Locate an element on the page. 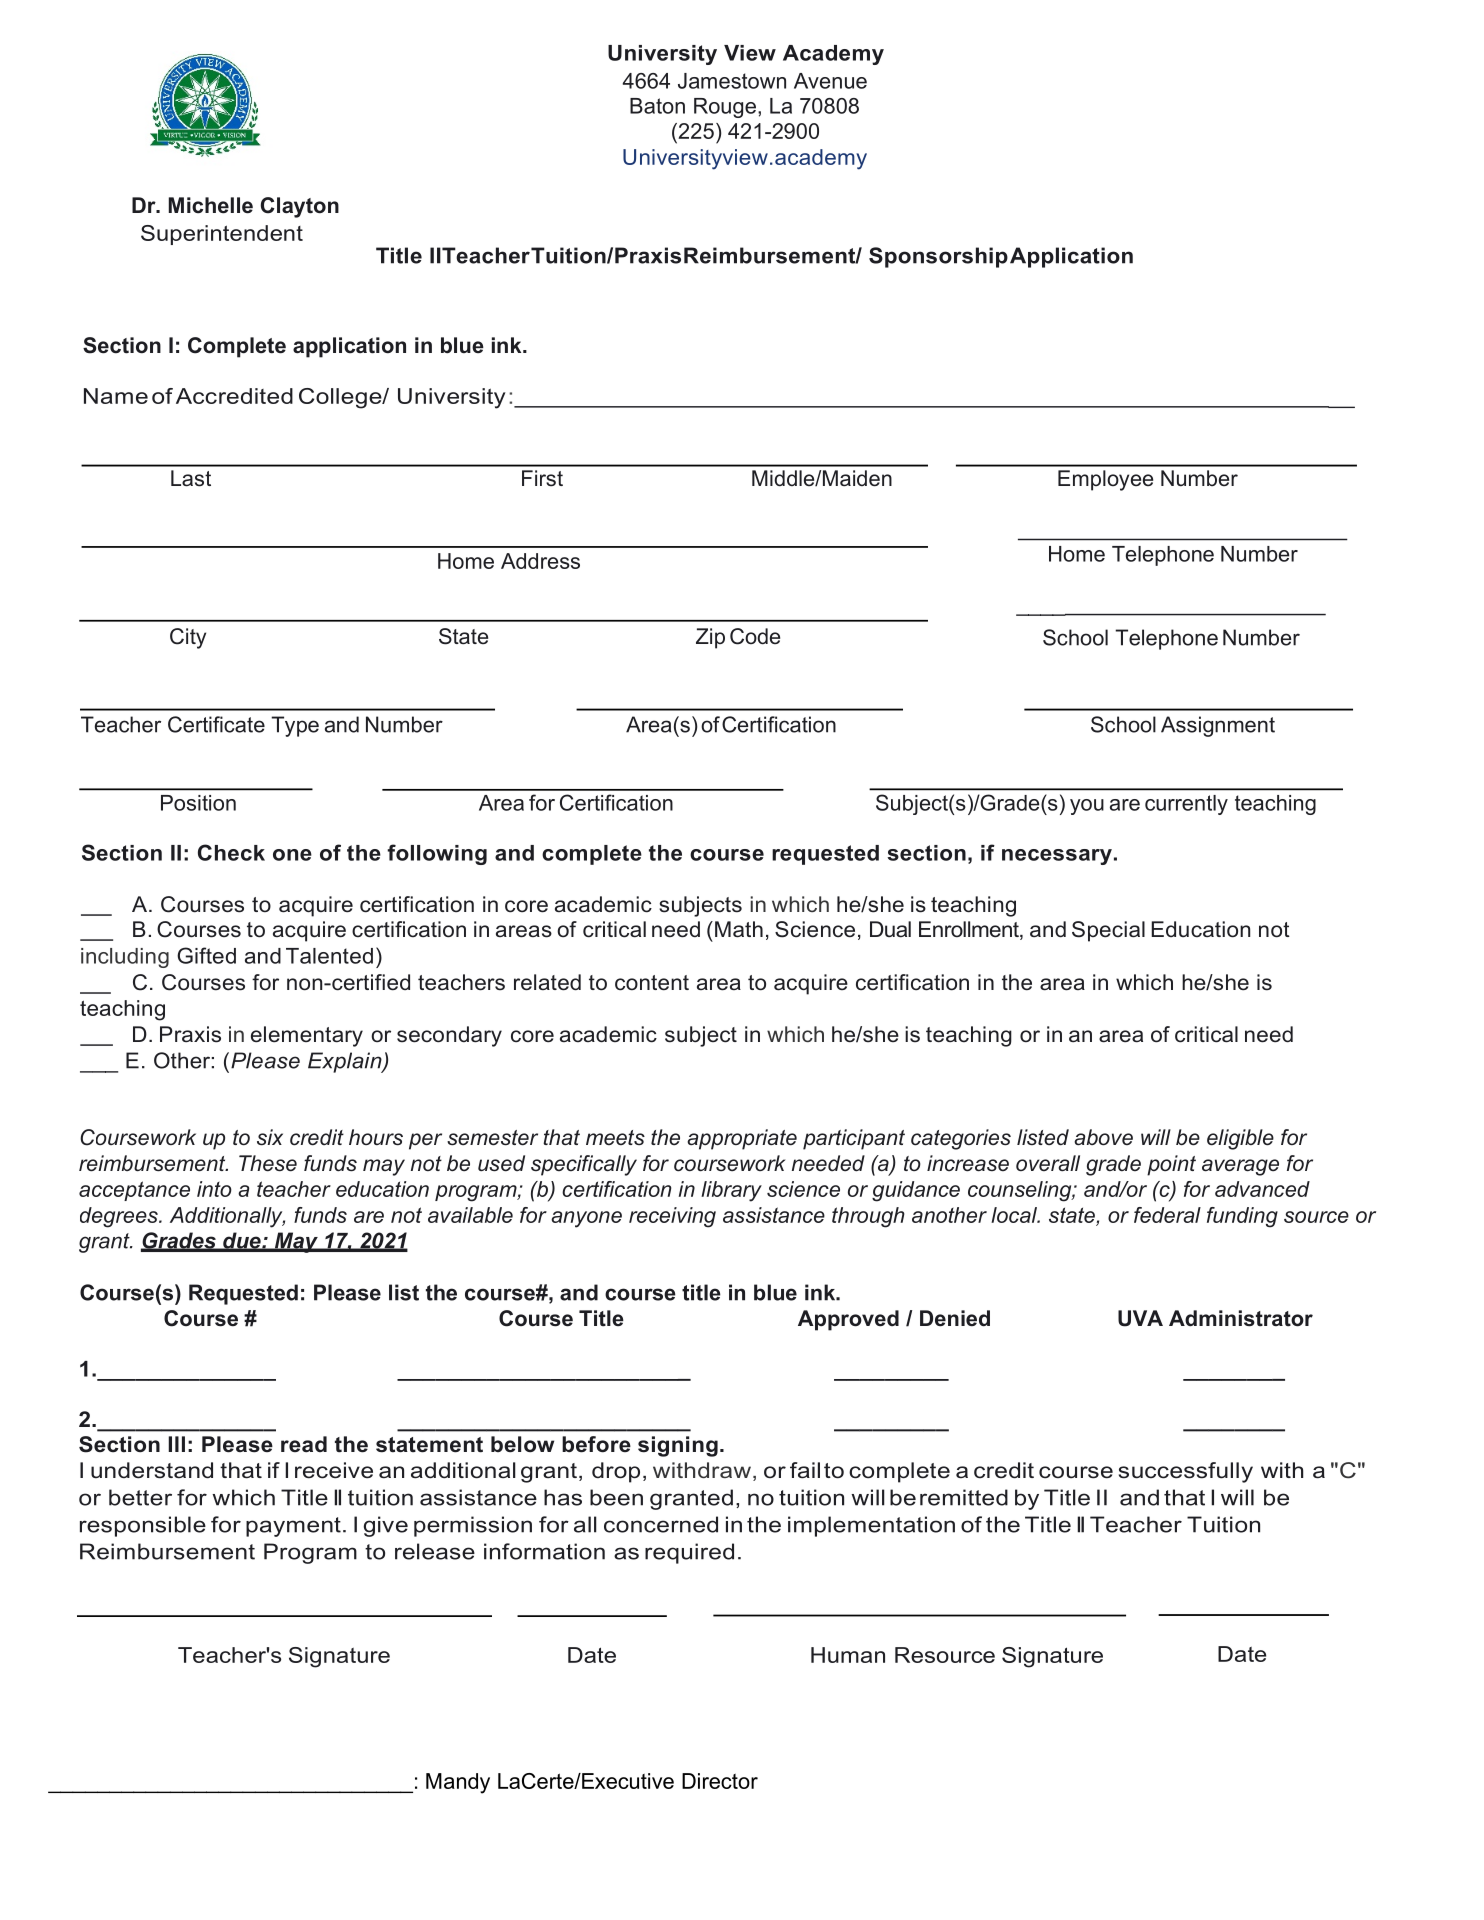 The width and height of the image is (1484, 1920). Avenue is located at coordinates (830, 81).
